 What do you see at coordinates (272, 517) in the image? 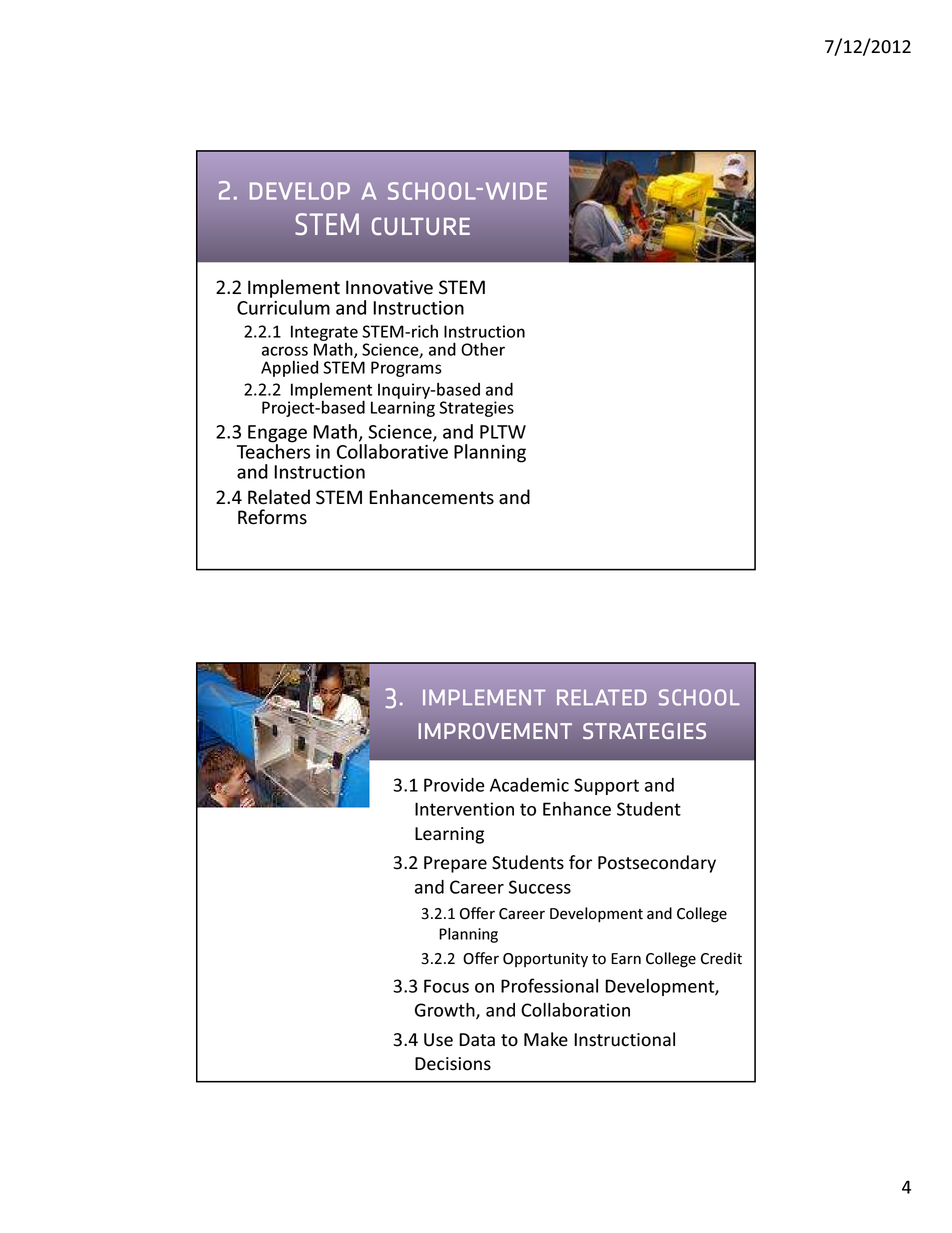
I see `Reforms` at bounding box center [272, 517].
